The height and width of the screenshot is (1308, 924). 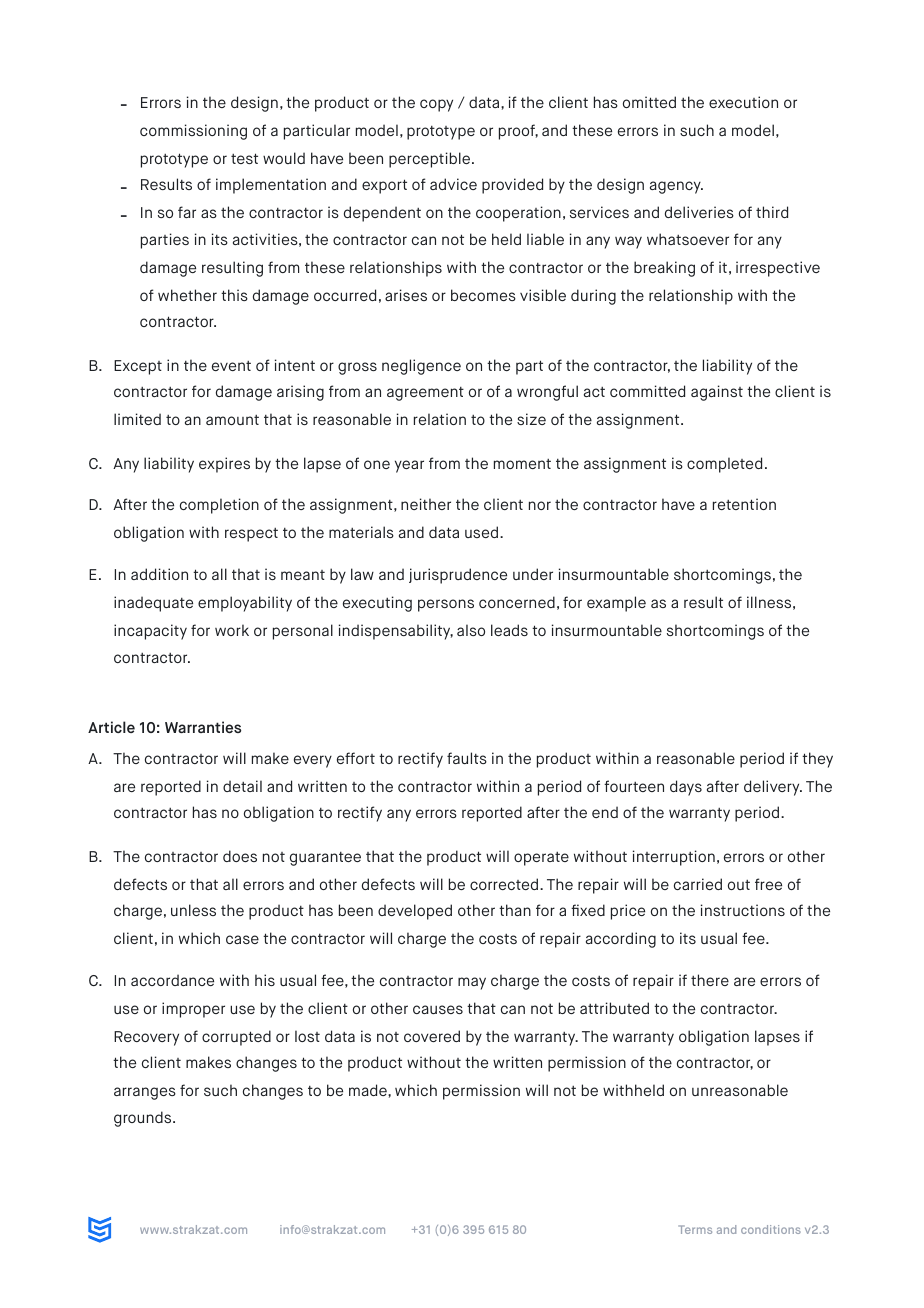 What do you see at coordinates (471, 630) in the screenshot?
I see `also` at bounding box center [471, 630].
